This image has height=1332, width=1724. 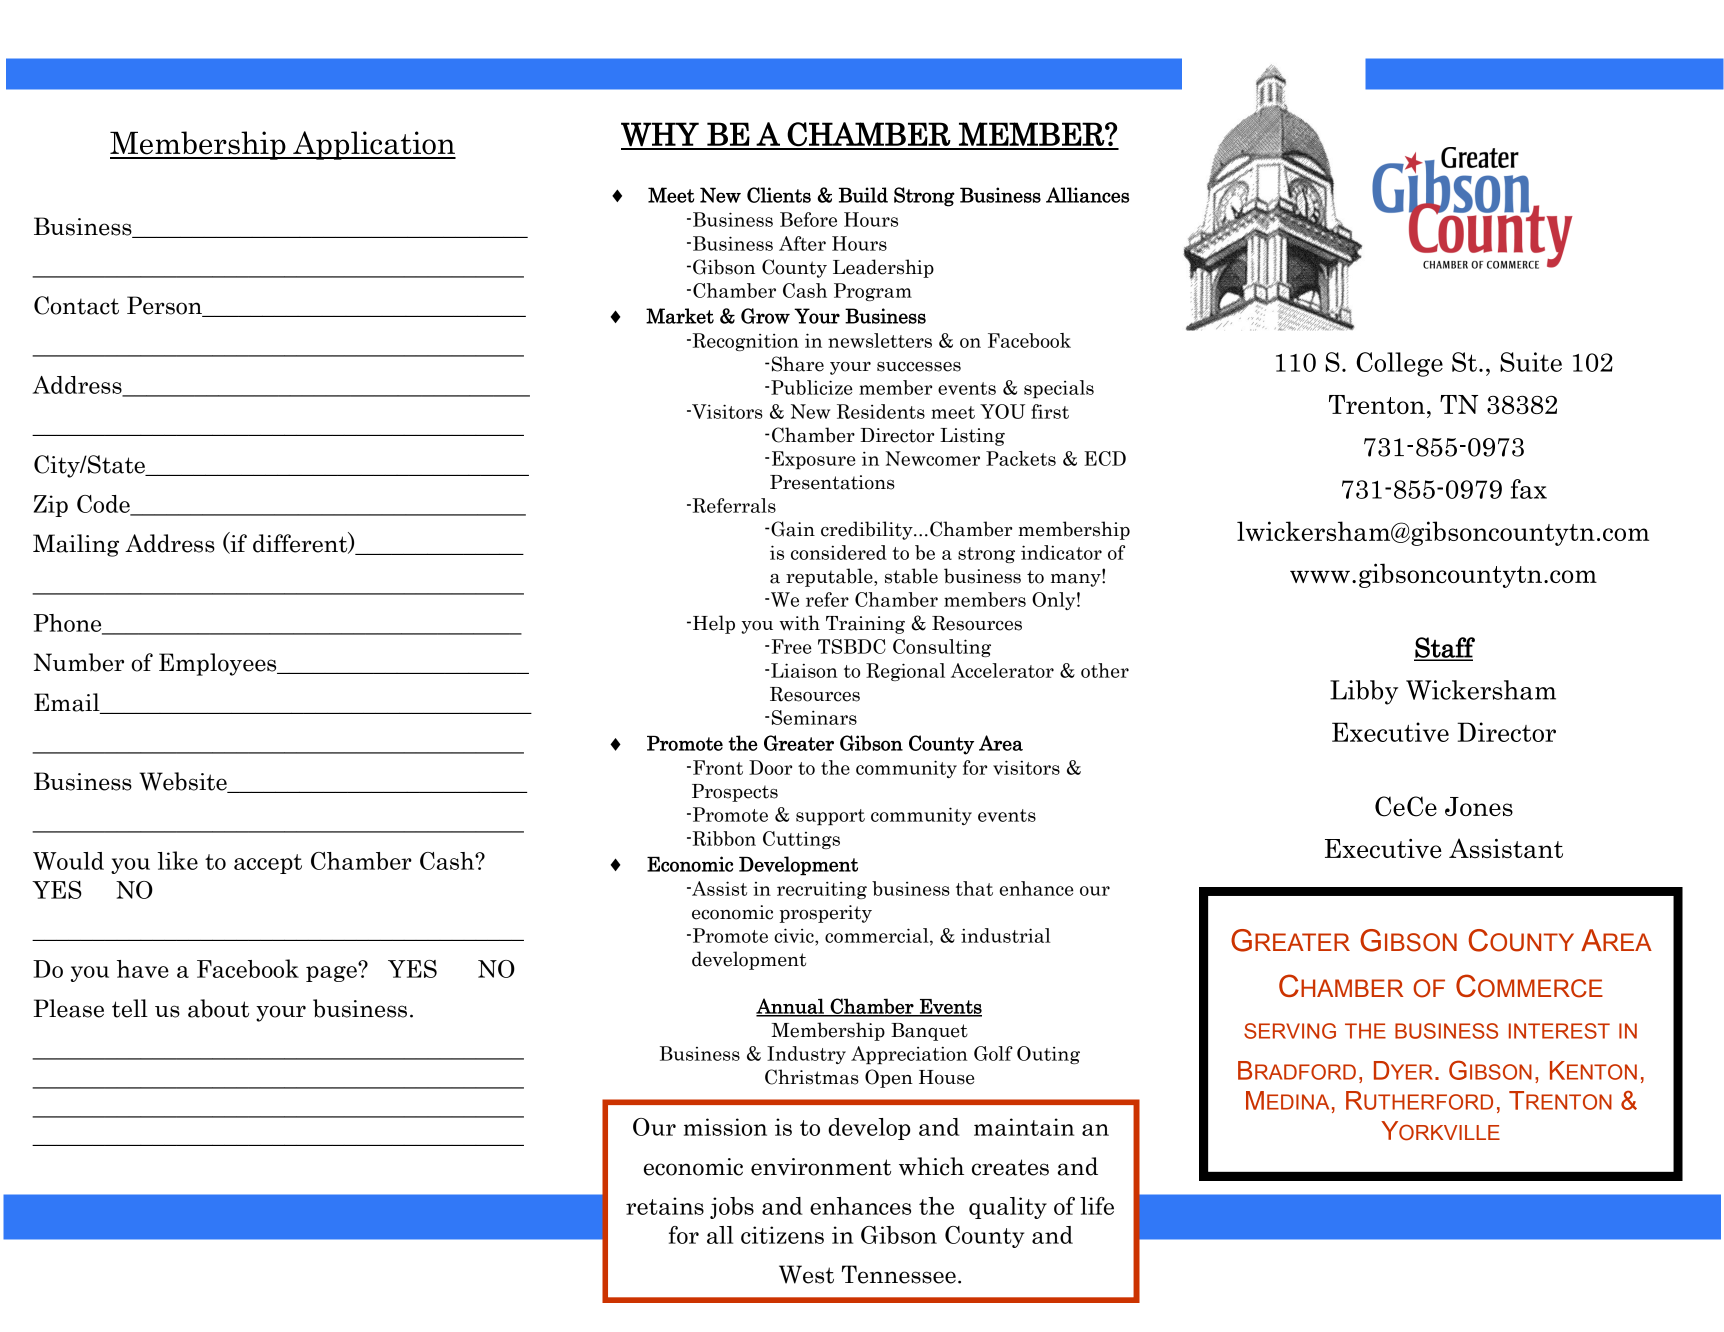 I want to click on Exposure, so click(x=814, y=460).
